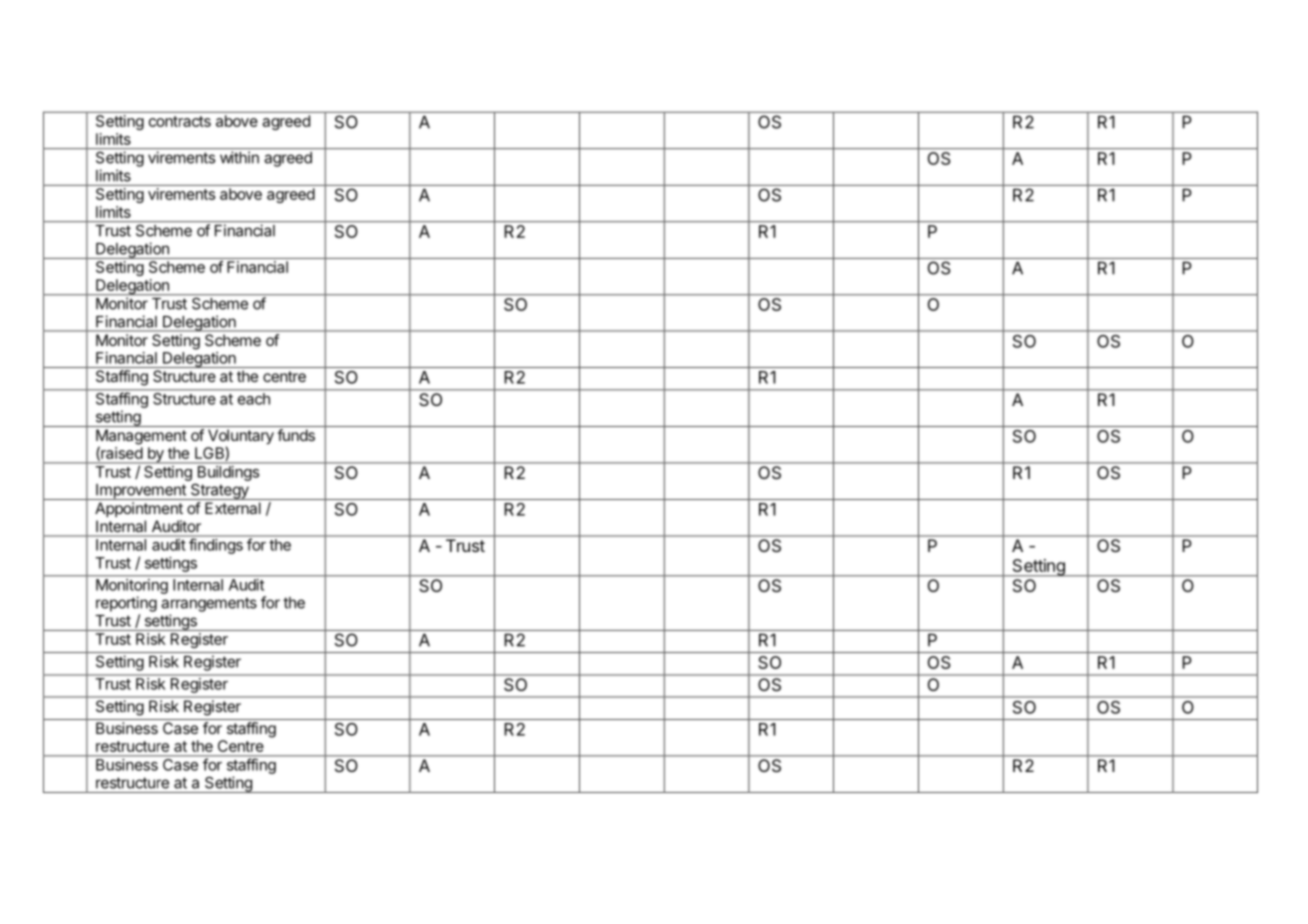 This screenshot has height=924, width=1308. I want to click on arrangements, so click(209, 604).
